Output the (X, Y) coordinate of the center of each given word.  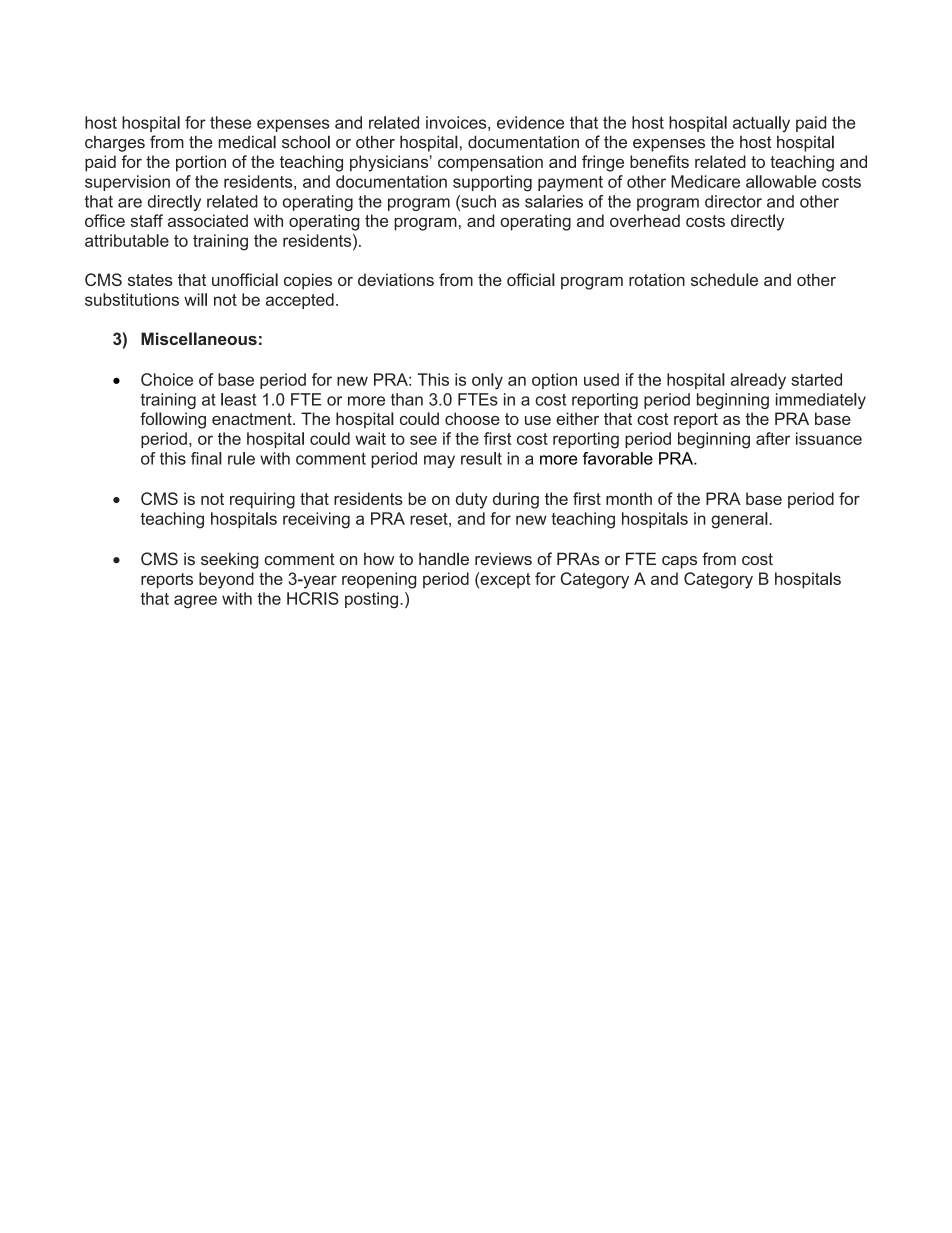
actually (761, 124)
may (439, 461)
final (206, 458)
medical (247, 142)
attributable (127, 240)
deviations (396, 279)
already (758, 381)
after (773, 438)
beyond (226, 580)
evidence (530, 122)
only (487, 381)
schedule (724, 279)
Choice (167, 379)
